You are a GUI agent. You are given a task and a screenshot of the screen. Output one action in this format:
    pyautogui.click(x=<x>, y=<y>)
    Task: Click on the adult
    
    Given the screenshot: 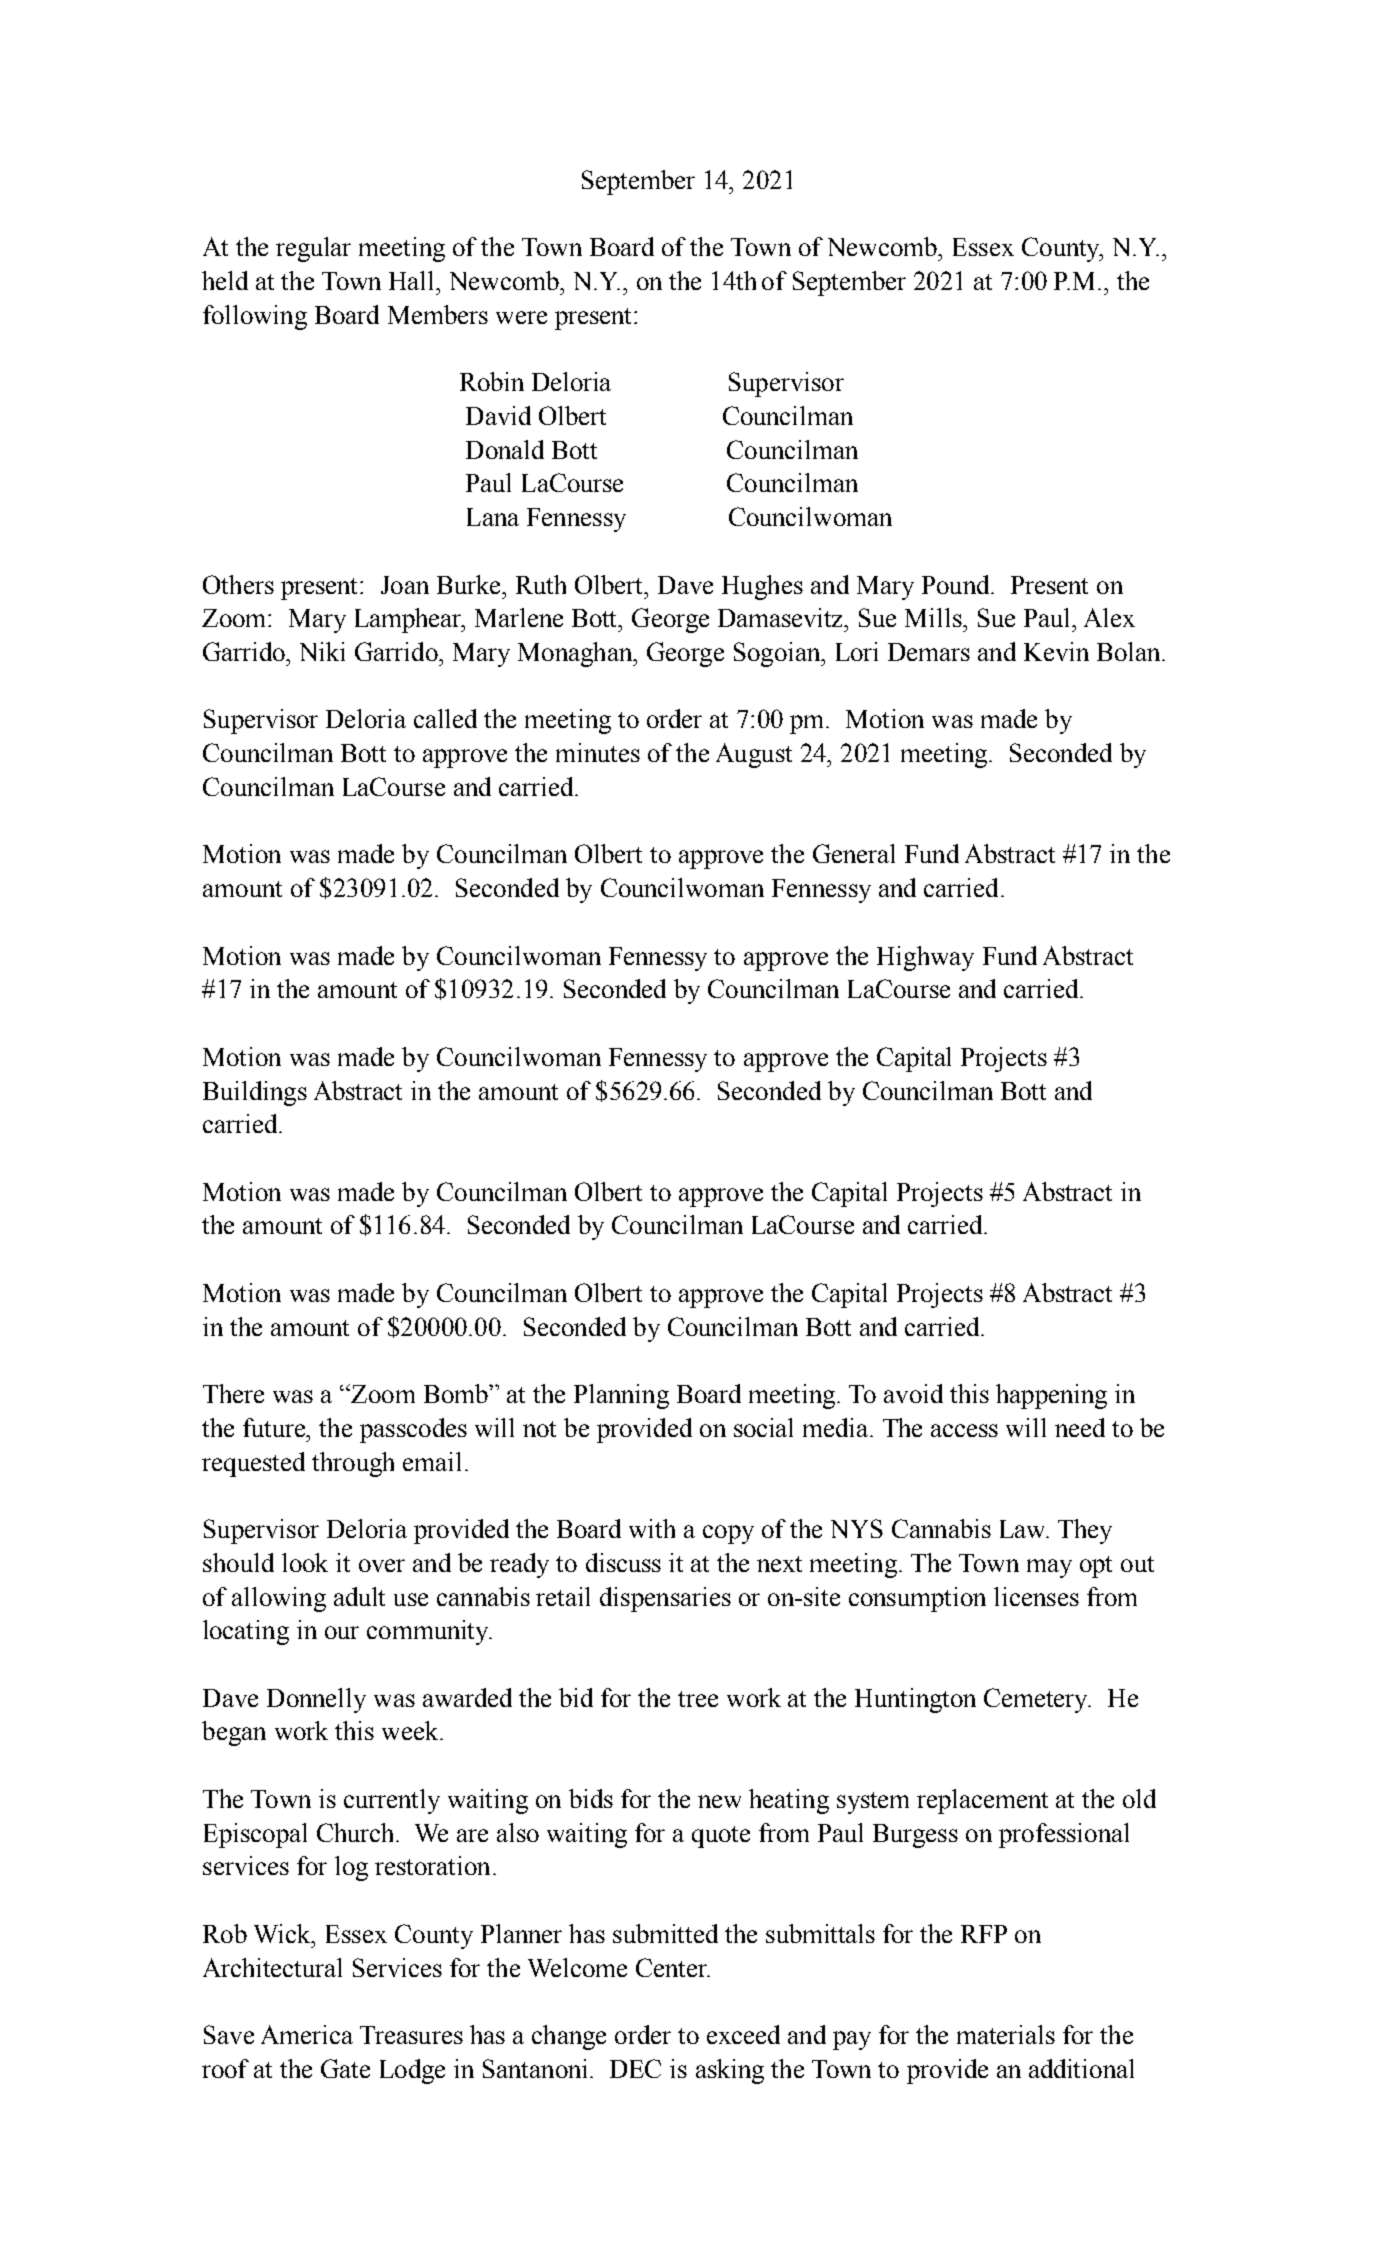 What is the action you would take?
    pyautogui.click(x=359, y=1596)
